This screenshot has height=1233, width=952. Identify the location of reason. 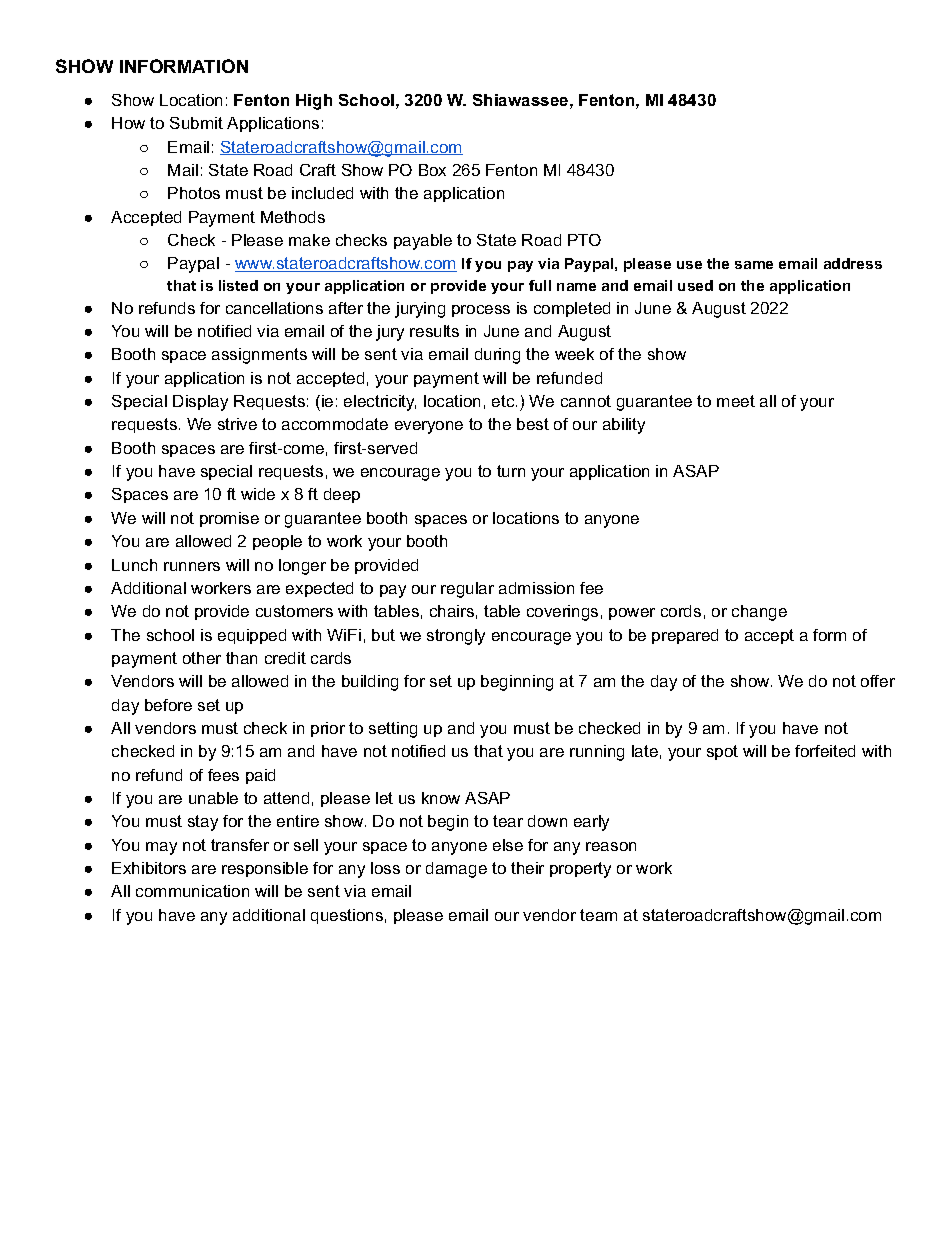
(611, 846).
